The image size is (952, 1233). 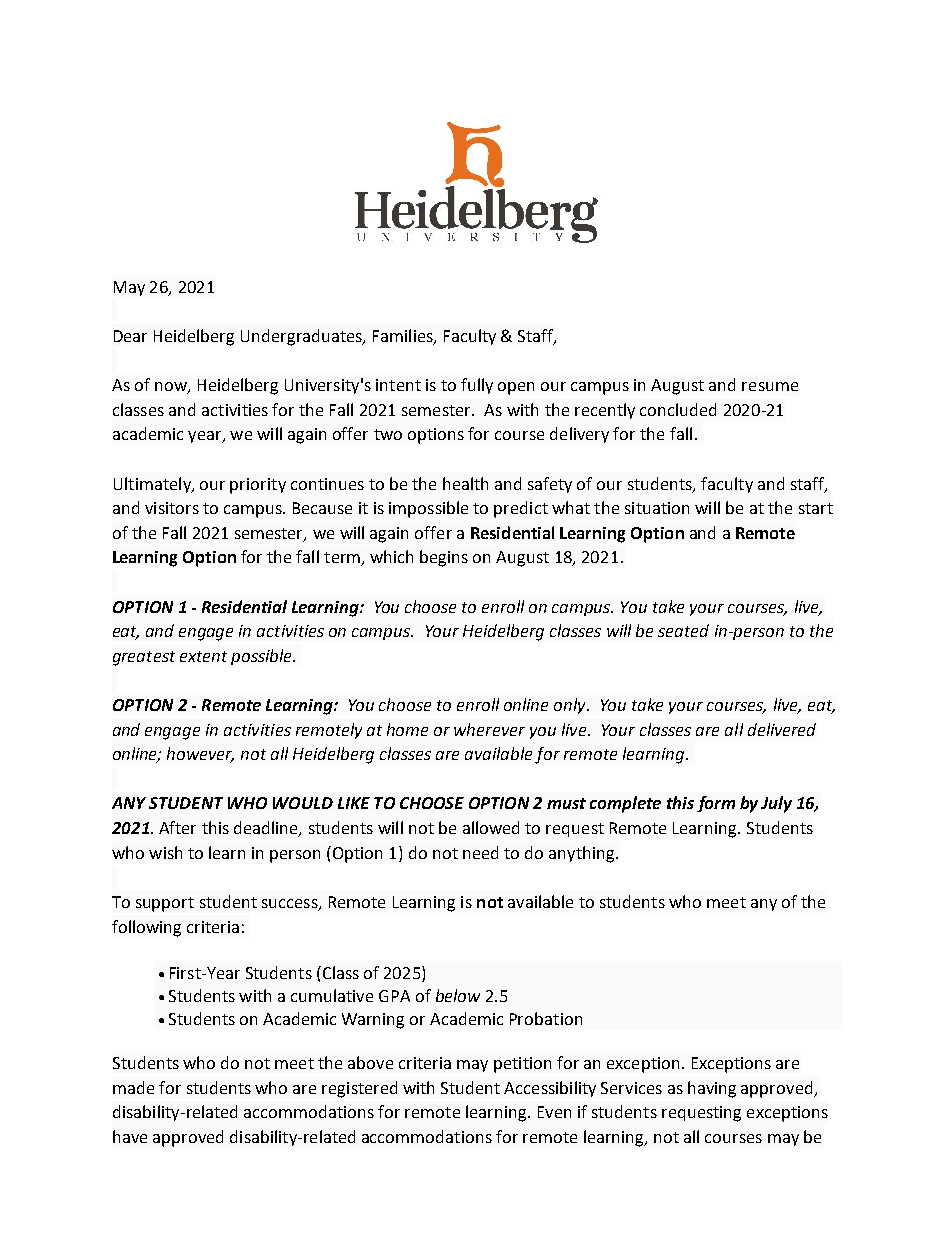 I want to click on however, so click(x=200, y=755).
